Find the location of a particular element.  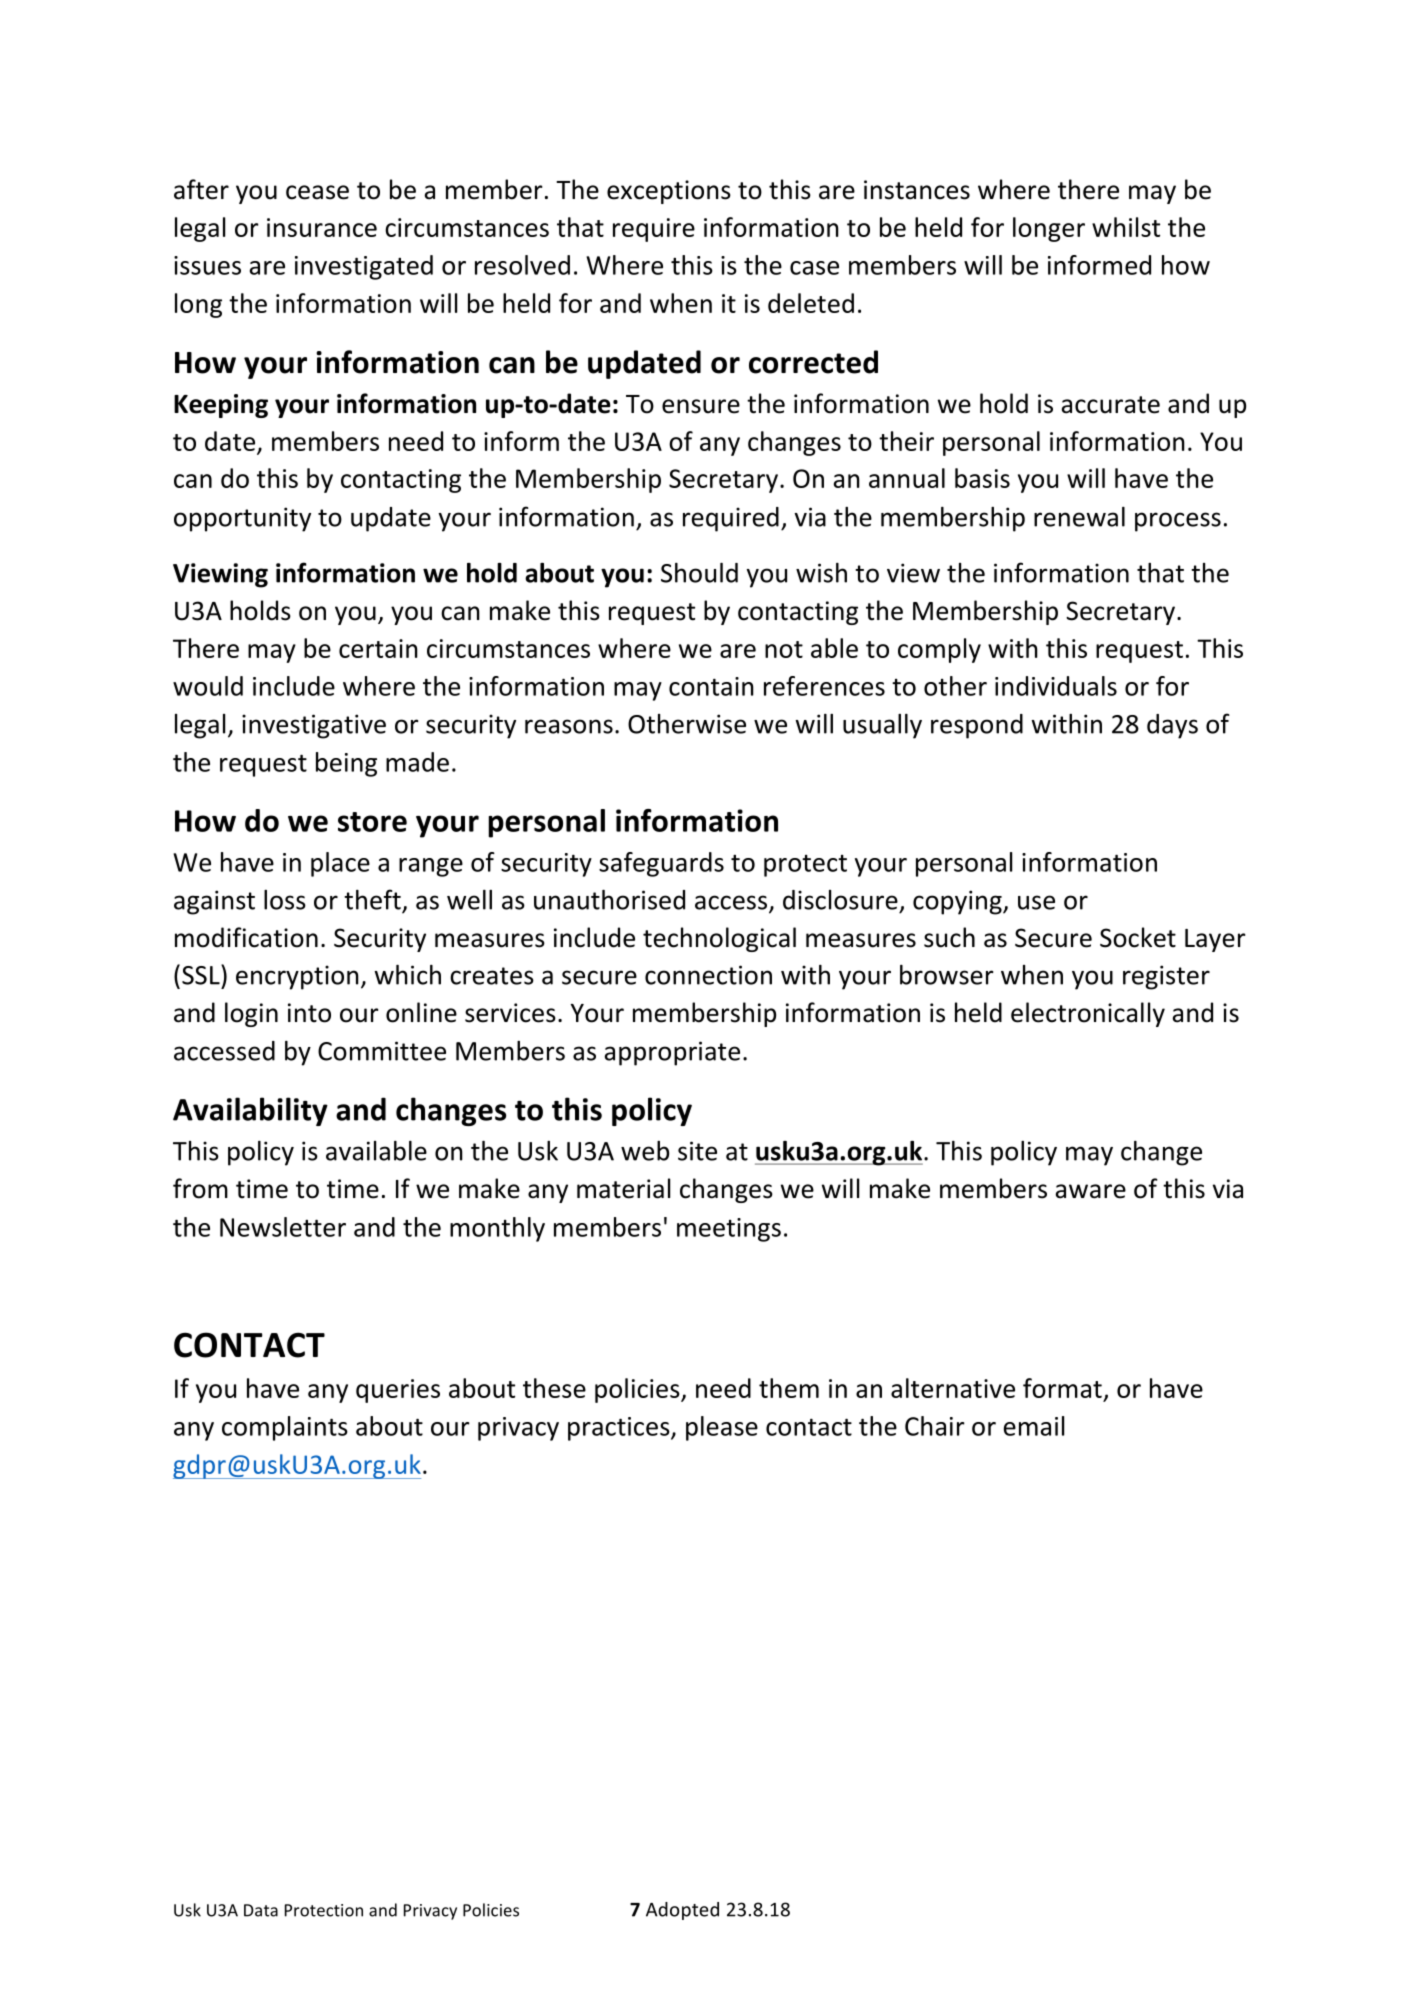

into is located at coordinates (309, 1013).
